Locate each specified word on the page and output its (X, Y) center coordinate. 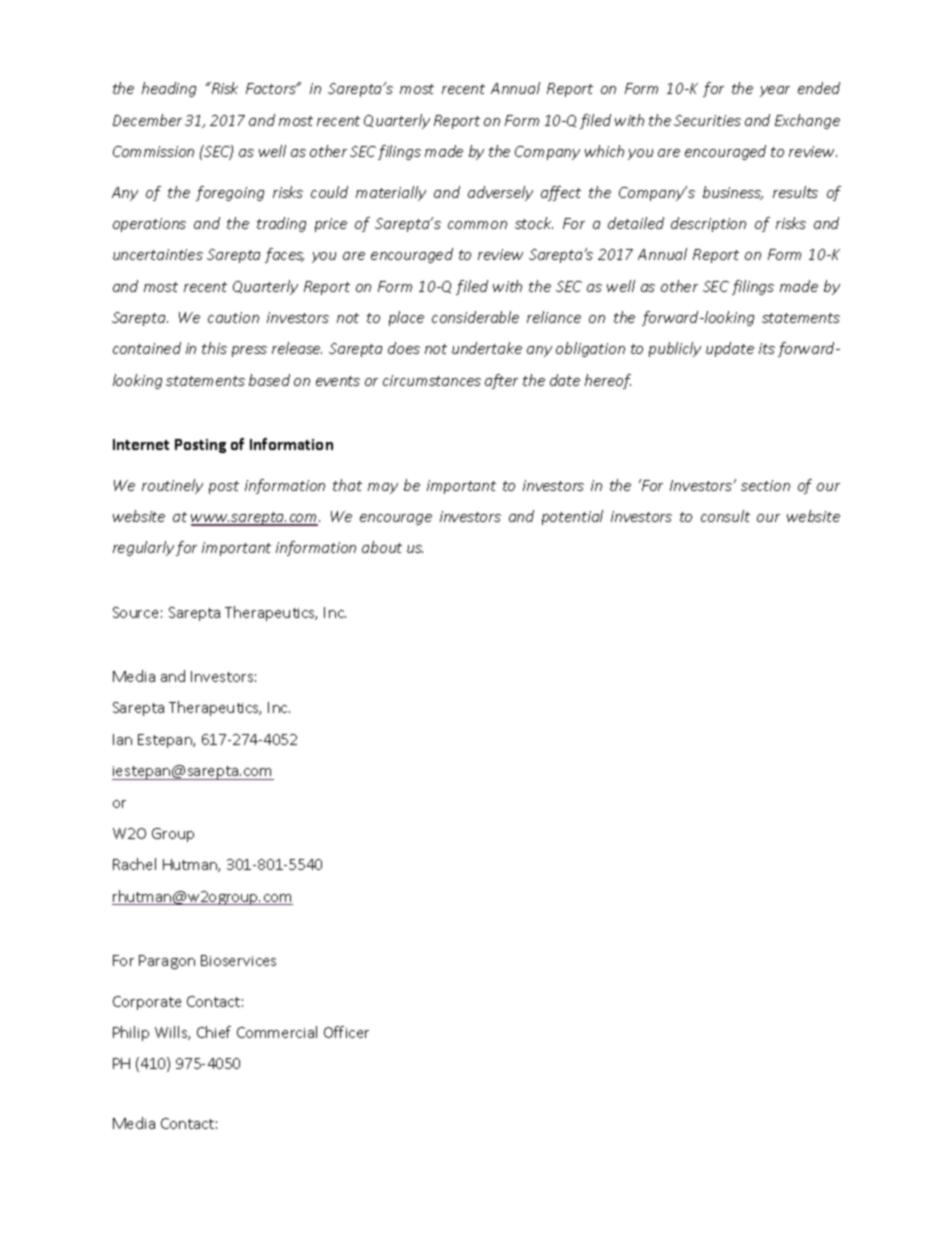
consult (725, 516)
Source (135, 612)
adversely (500, 193)
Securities (707, 120)
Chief (214, 1032)
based (269, 380)
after (501, 381)
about (382, 547)
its (767, 348)
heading (169, 89)
